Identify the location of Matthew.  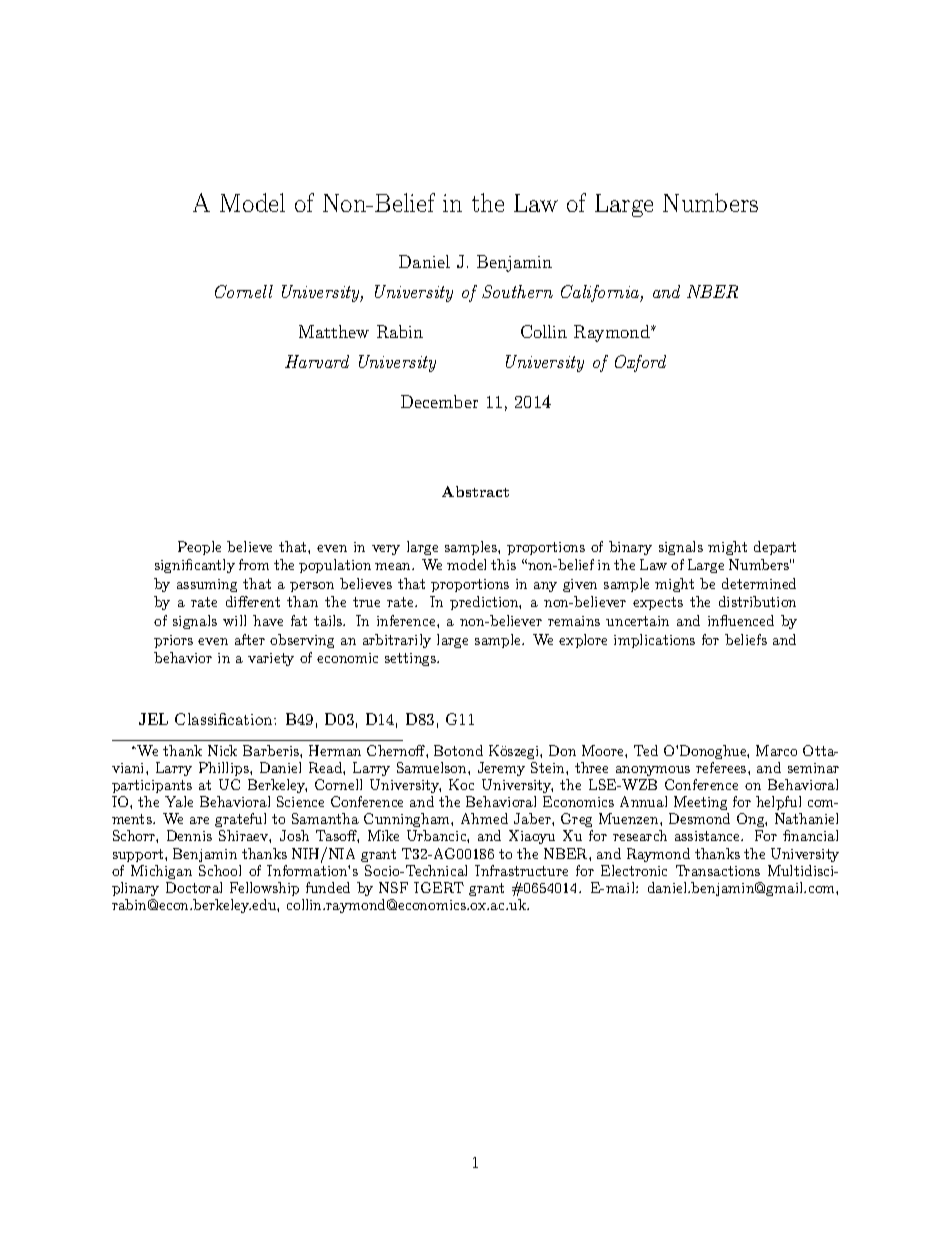
(334, 331).
